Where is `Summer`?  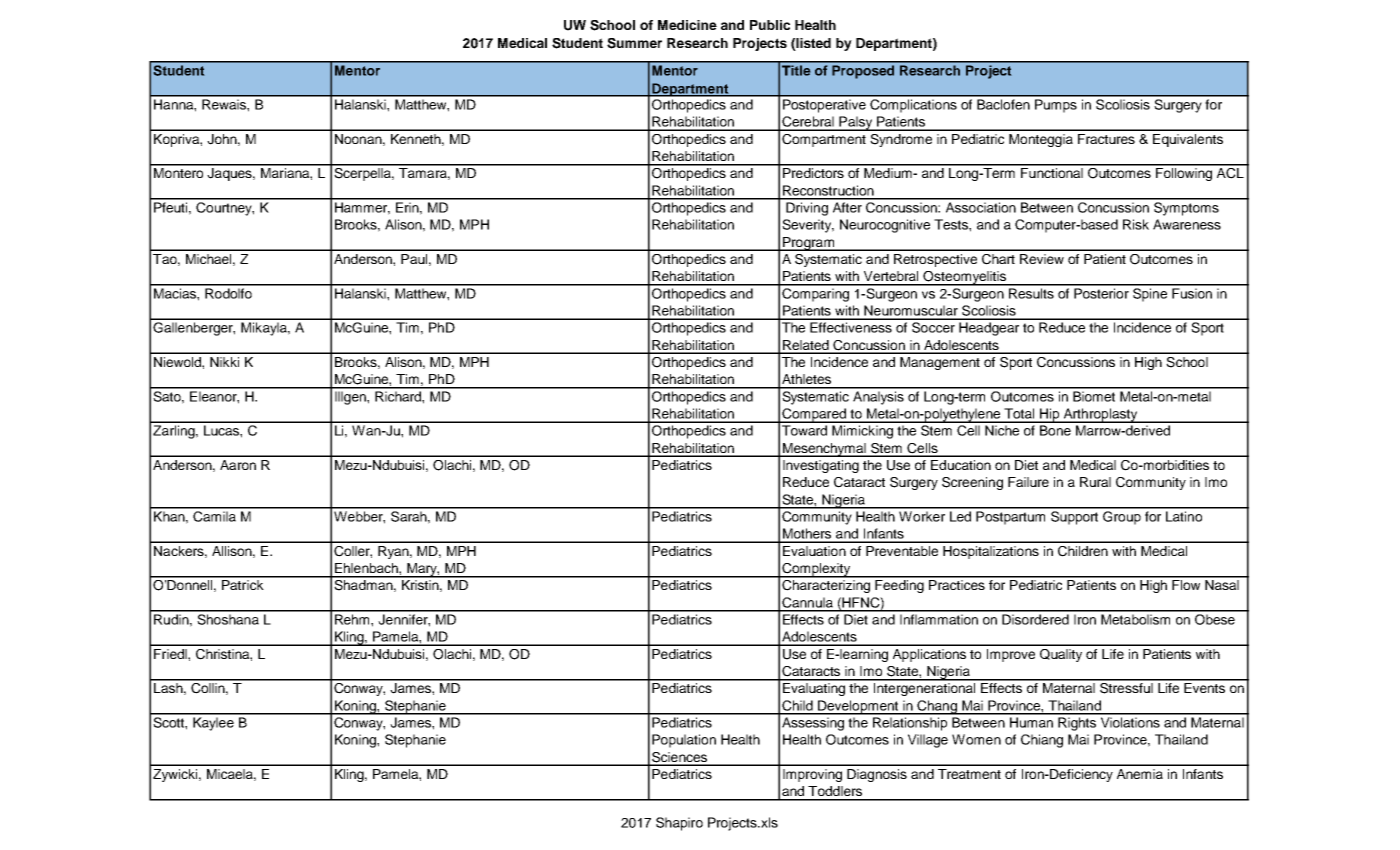
Summer is located at coordinates (634, 43).
